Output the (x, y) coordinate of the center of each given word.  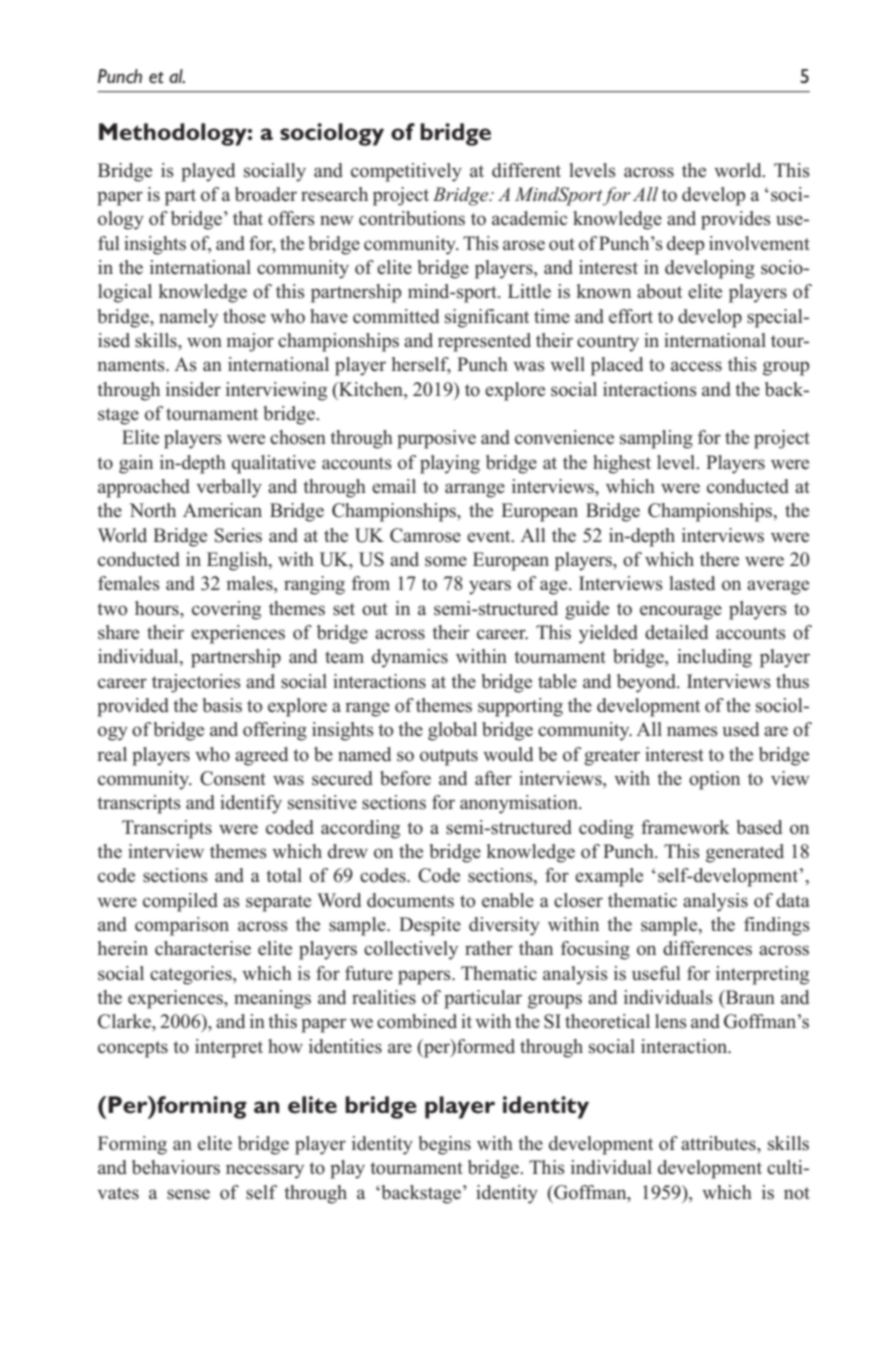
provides (736, 220)
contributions (412, 218)
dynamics (410, 658)
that (248, 218)
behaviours (176, 1167)
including (714, 658)
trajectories (196, 683)
